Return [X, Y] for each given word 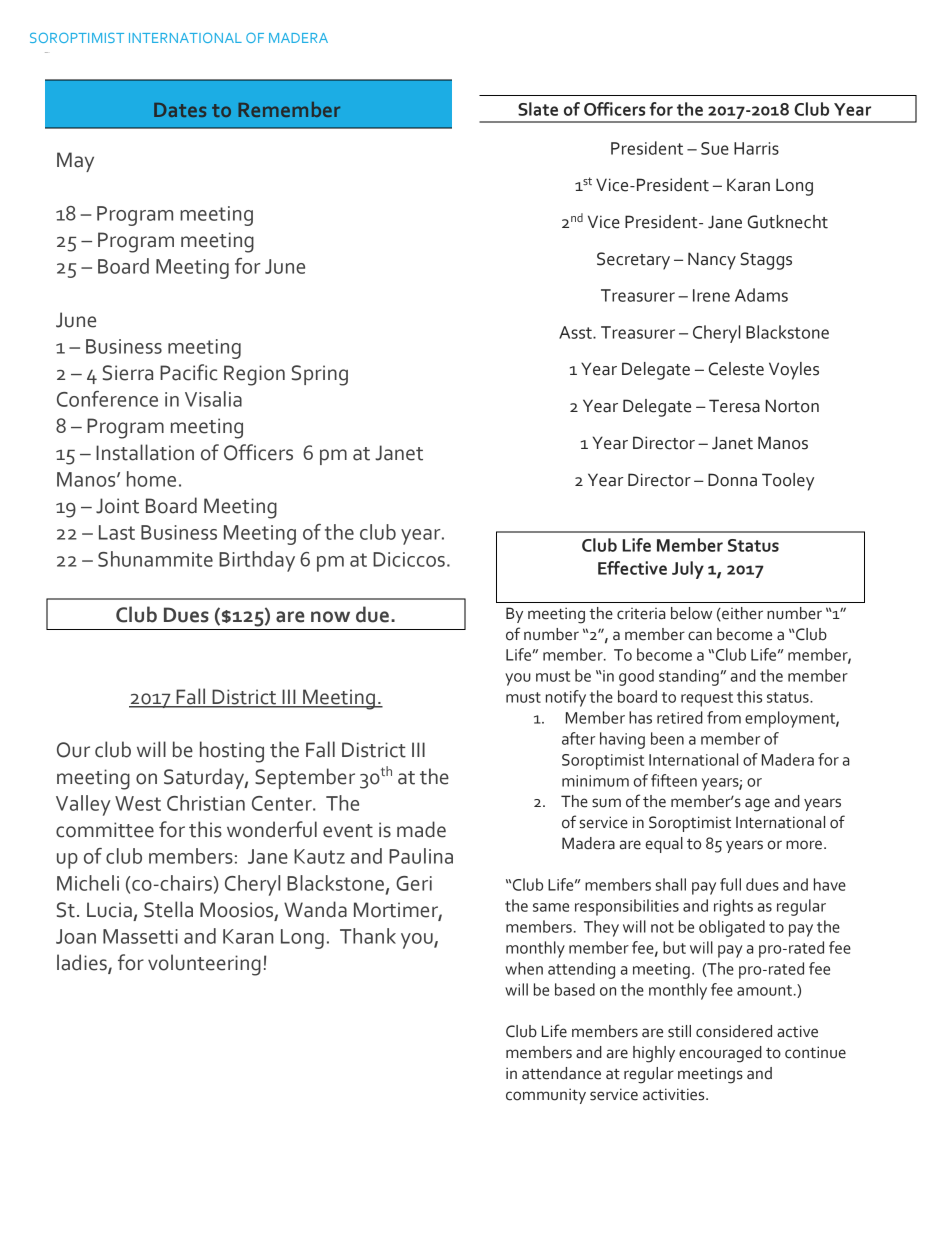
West [138, 803]
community [546, 1096]
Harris [756, 148]
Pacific [188, 372]
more [805, 845]
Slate [538, 109]
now [330, 617]
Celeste [736, 369]
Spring [320, 375]
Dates [180, 110]
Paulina [421, 856]
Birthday [257, 561]
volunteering [204, 965]
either [741, 614]
